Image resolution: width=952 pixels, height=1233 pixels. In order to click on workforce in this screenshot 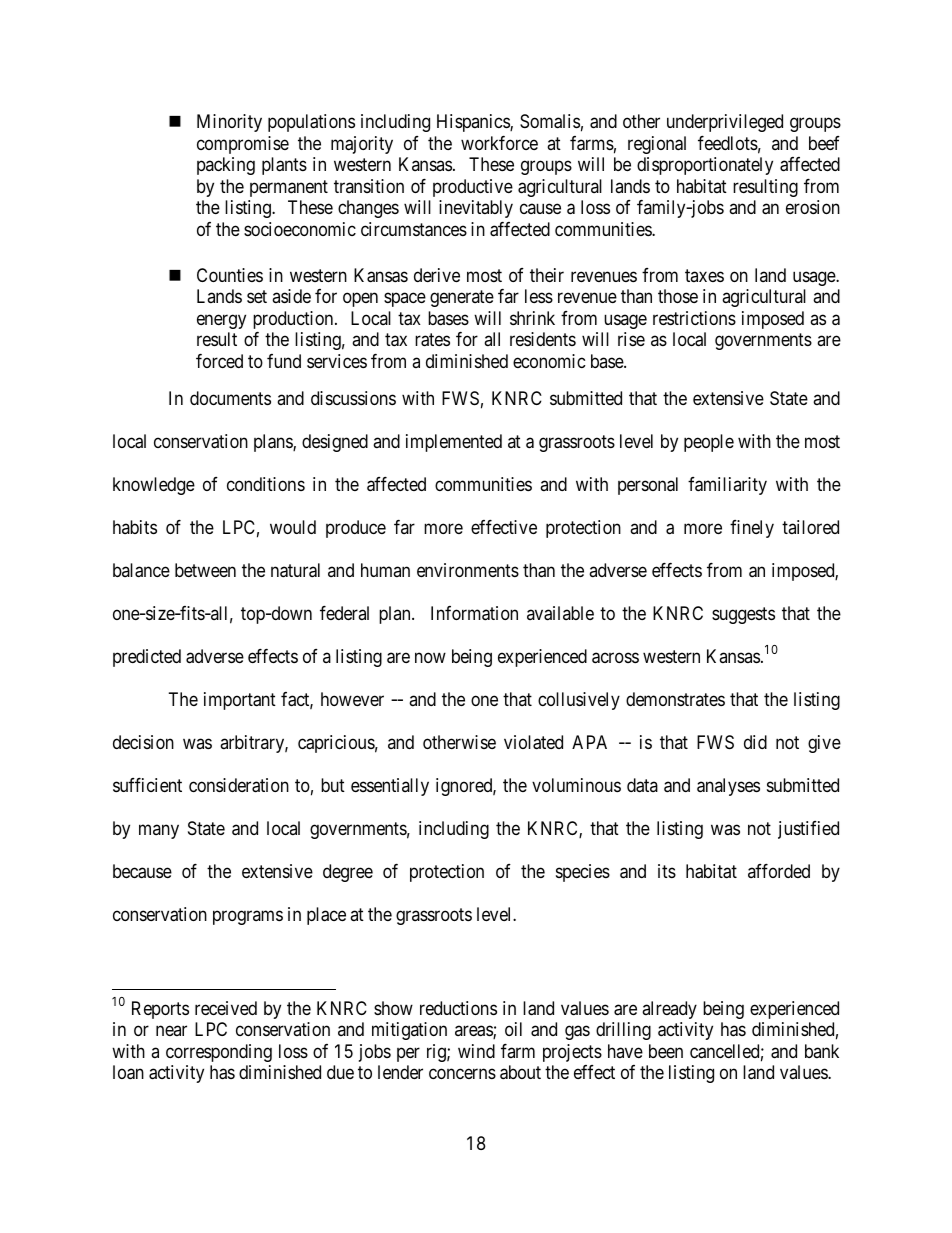, I will do `click(499, 143)`.
